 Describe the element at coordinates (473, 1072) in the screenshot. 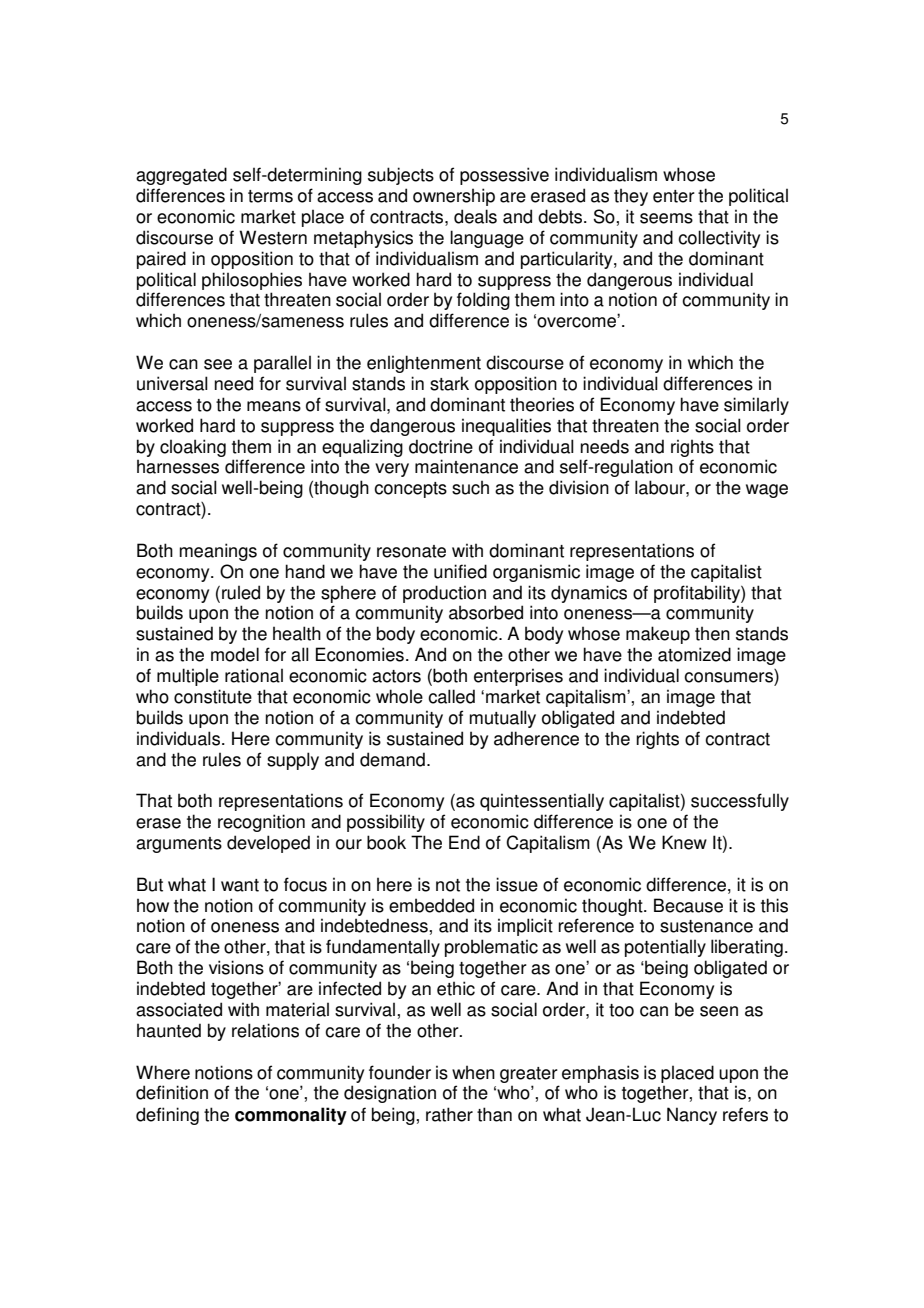

I see `when` at that location.
